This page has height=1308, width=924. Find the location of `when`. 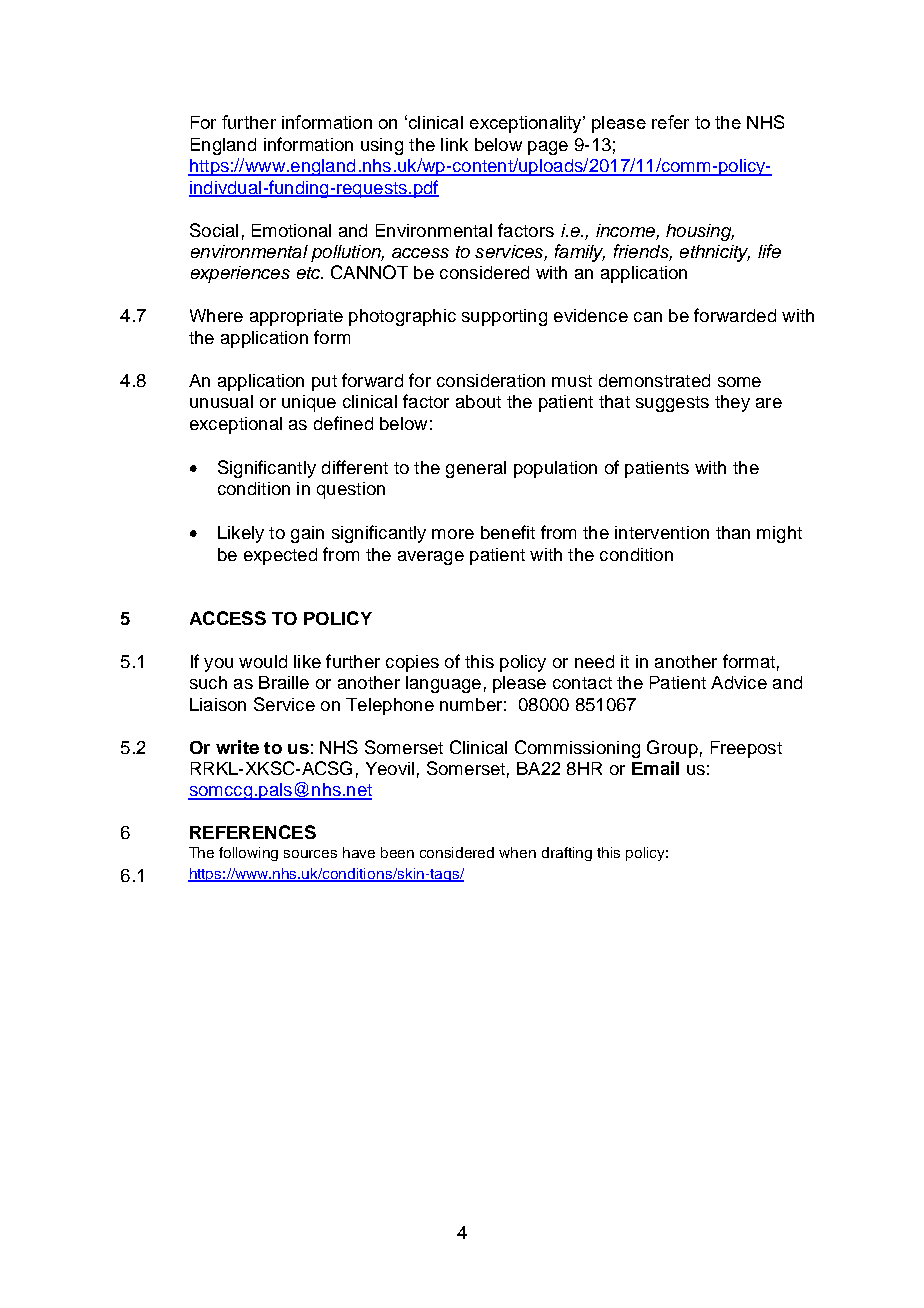

when is located at coordinates (517, 852).
